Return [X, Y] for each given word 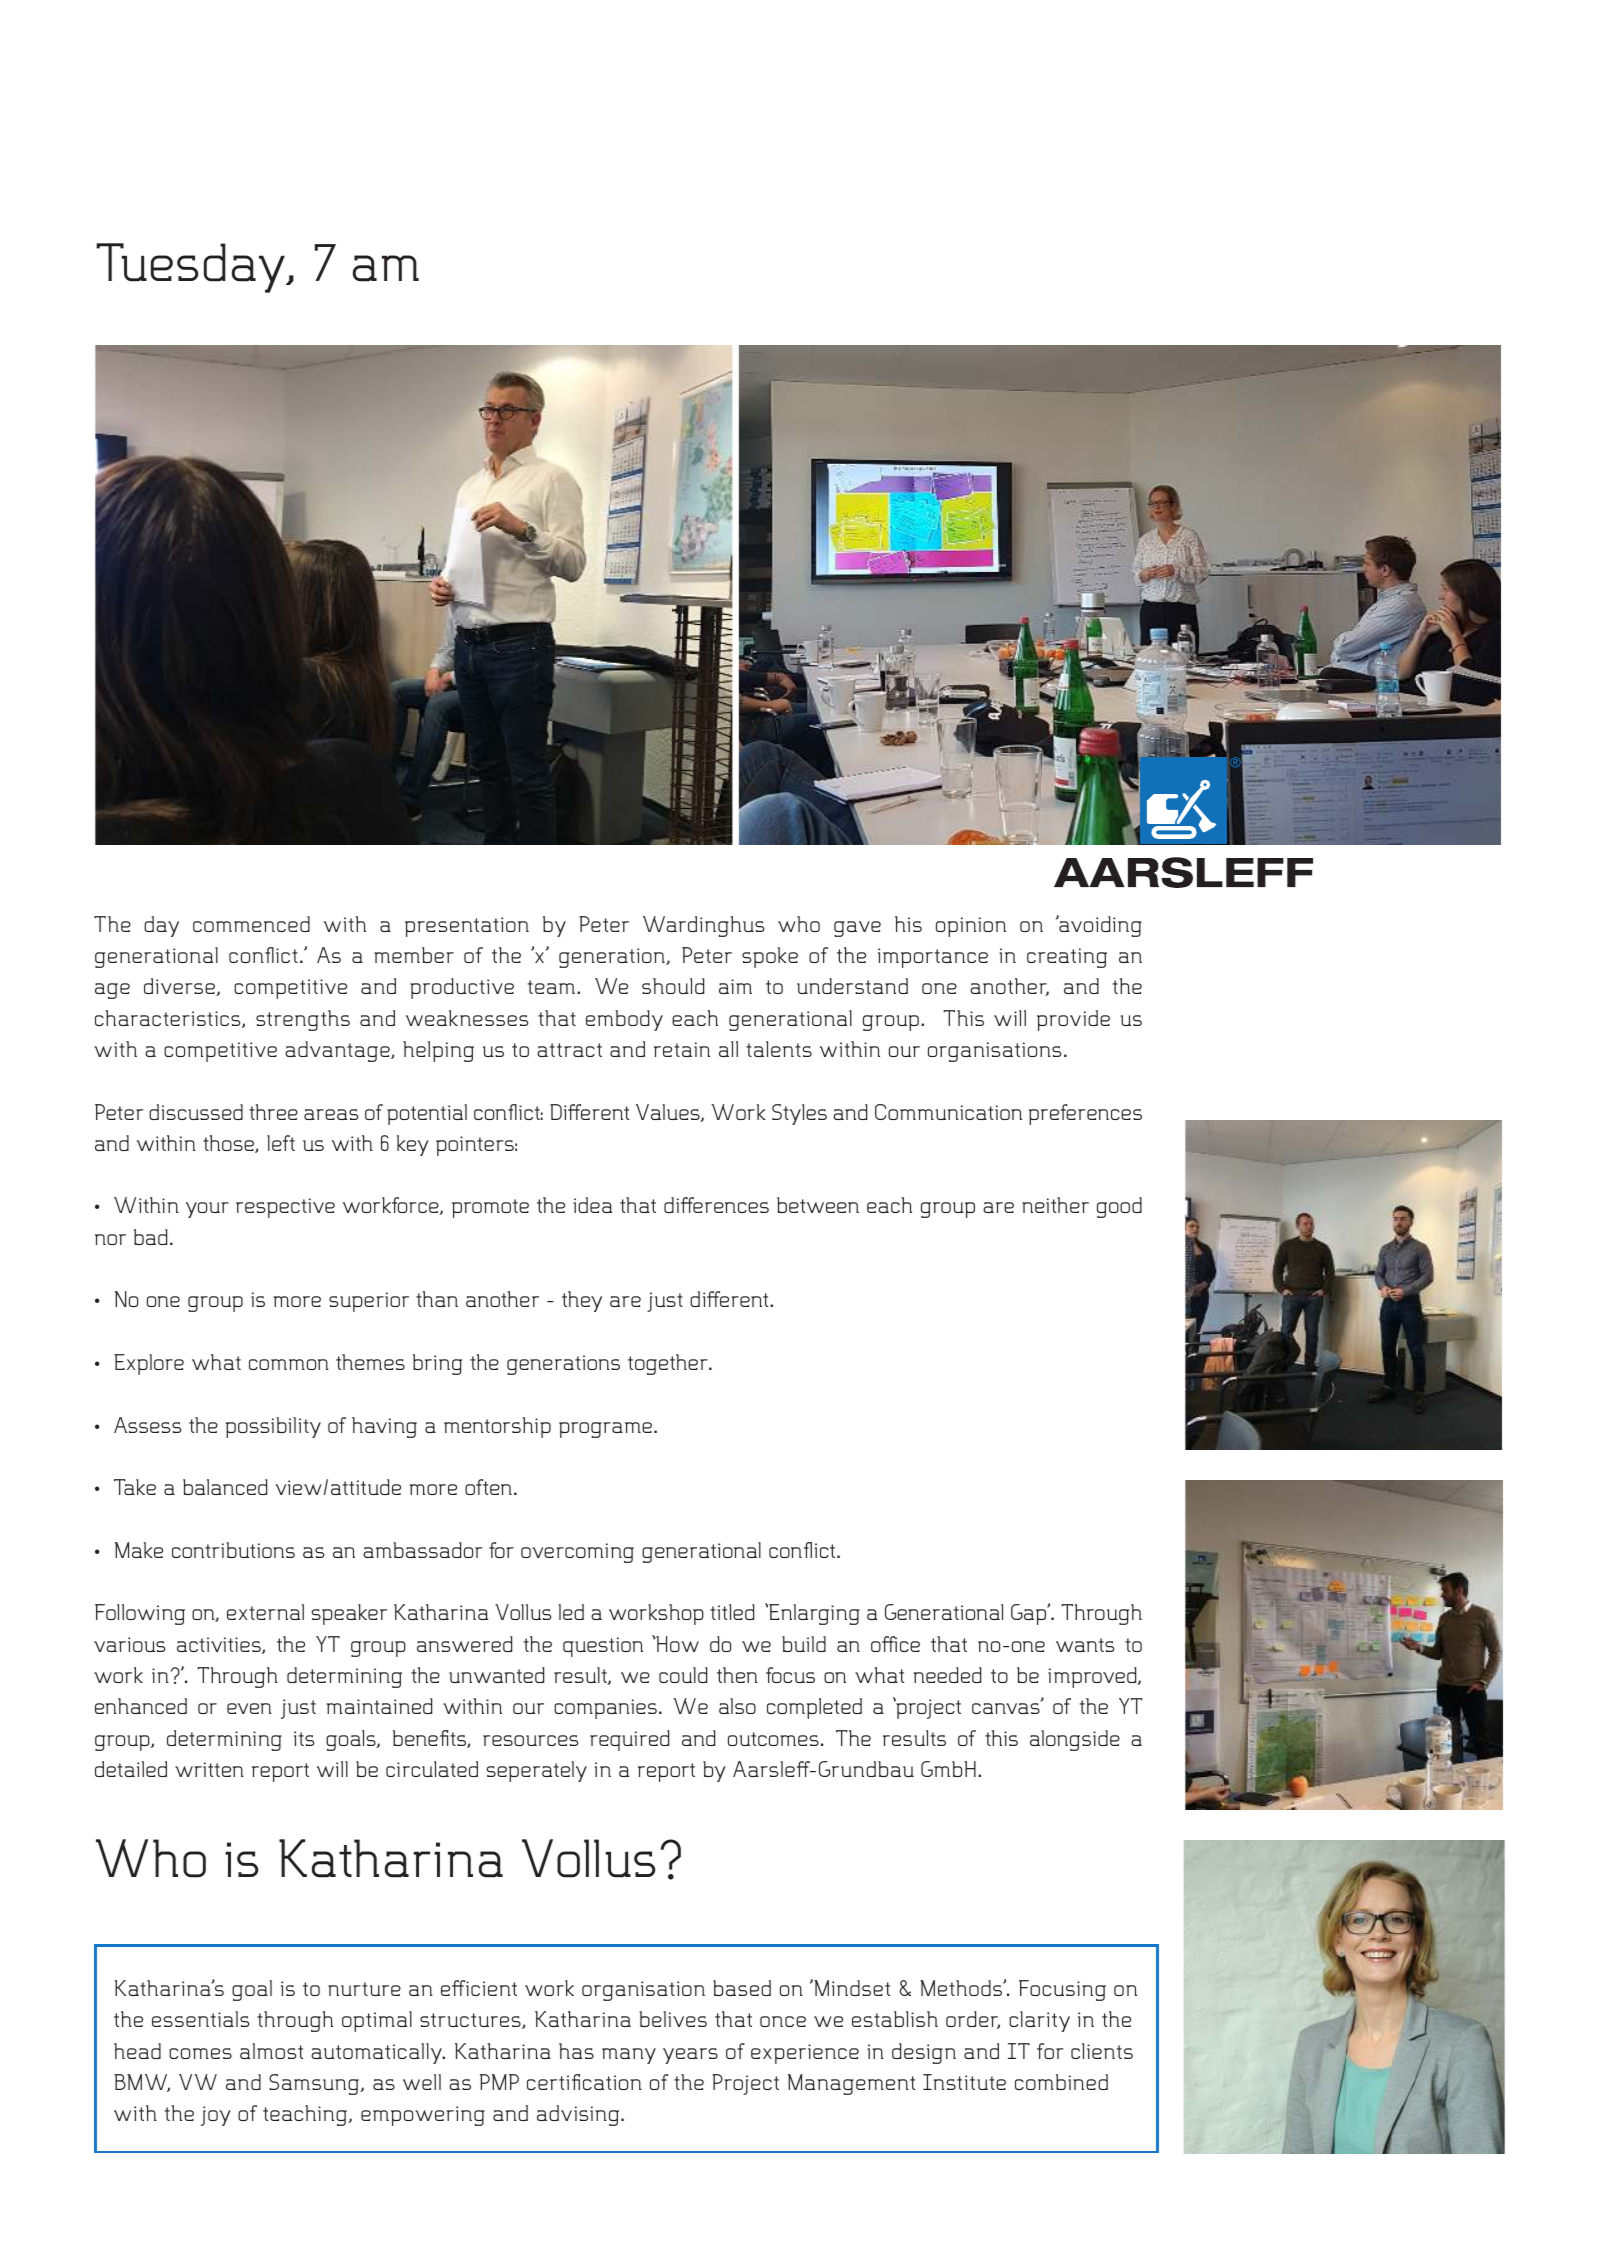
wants [1085, 1645]
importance [933, 958]
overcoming [577, 1553]
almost [271, 2051]
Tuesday [191, 268]
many [629, 2056]
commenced [251, 924]
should [673, 986]
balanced [225, 1487]
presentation [467, 927]
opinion [971, 927]
